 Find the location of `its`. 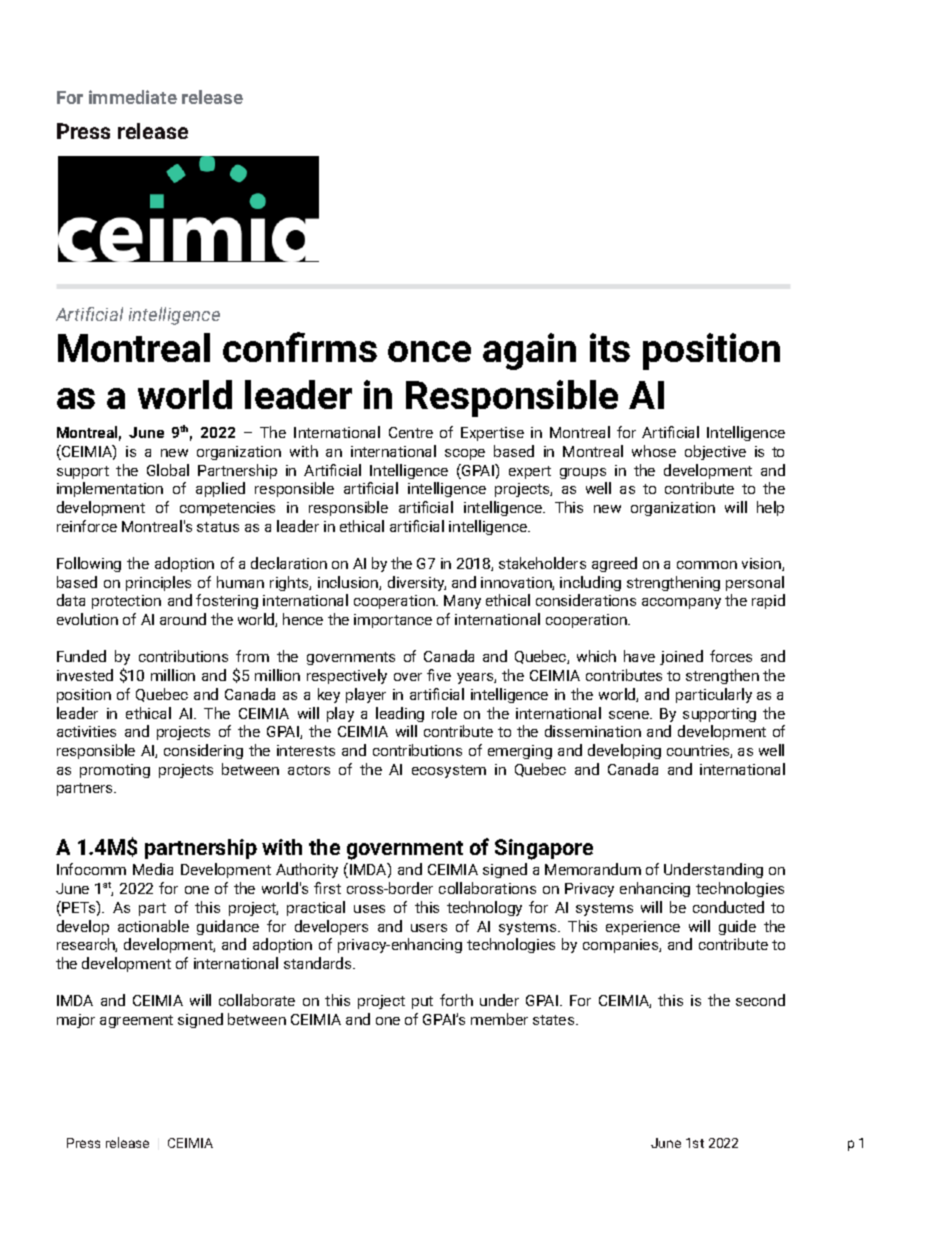

its is located at coordinates (610, 347).
